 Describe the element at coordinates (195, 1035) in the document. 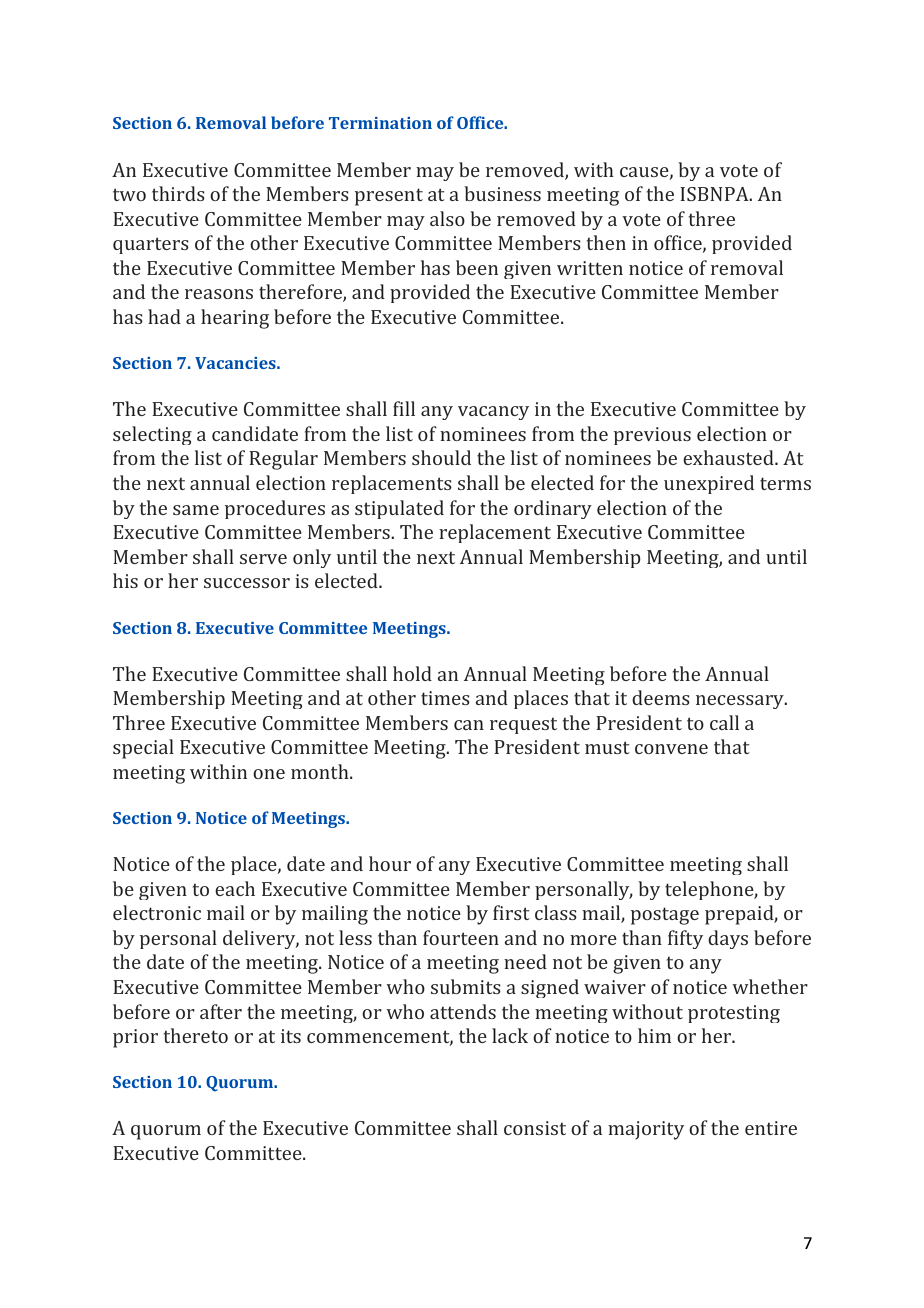

I see `thereto` at that location.
